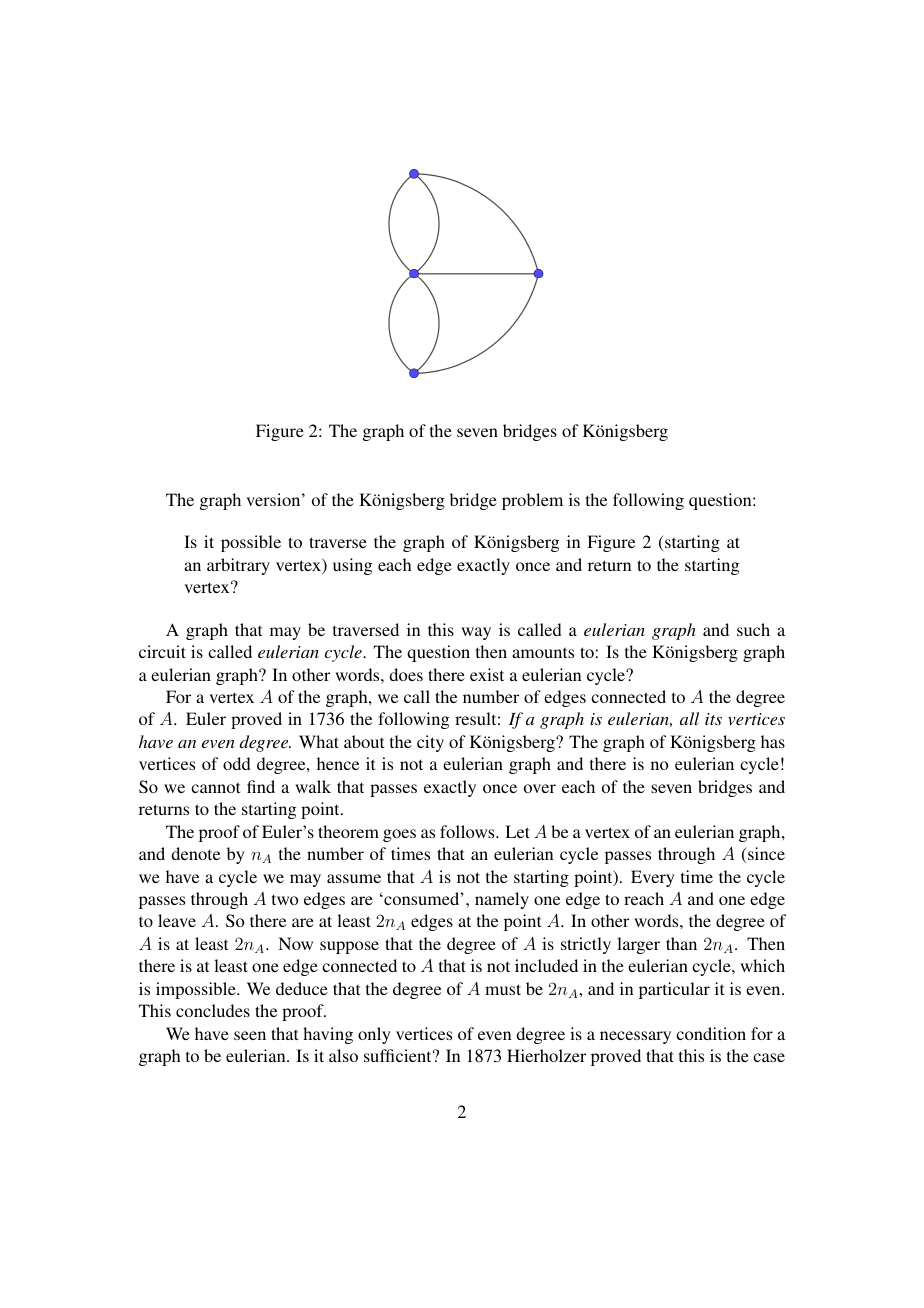 This screenshot has height=1308, width=924. I want to click on Every, so click(653, 878).
